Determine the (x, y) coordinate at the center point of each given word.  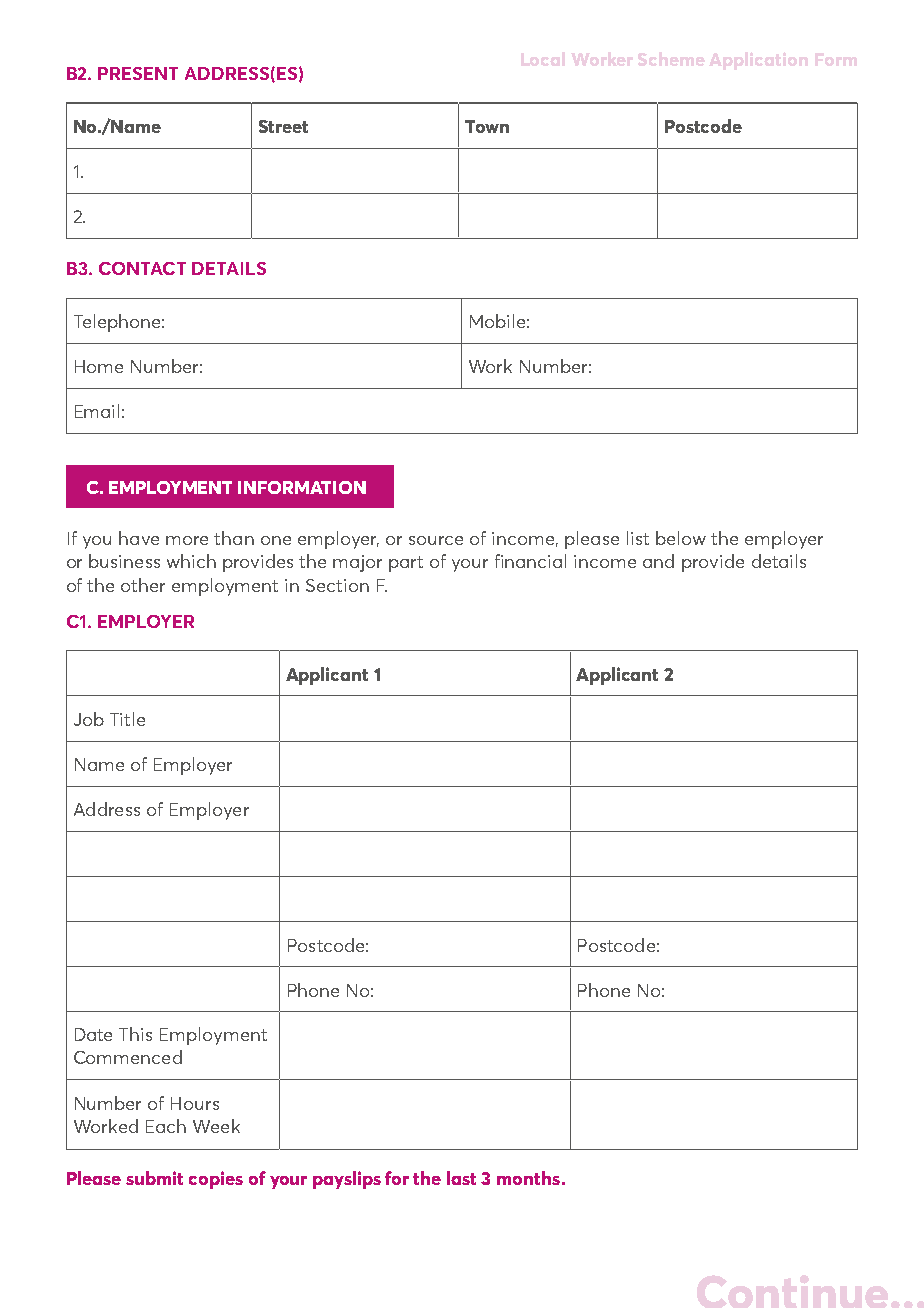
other (143, 585)
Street (283, 126)
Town (487, 126)
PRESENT (138, 73)
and (658, 561)
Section (337, 585)
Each (166, 1126)
